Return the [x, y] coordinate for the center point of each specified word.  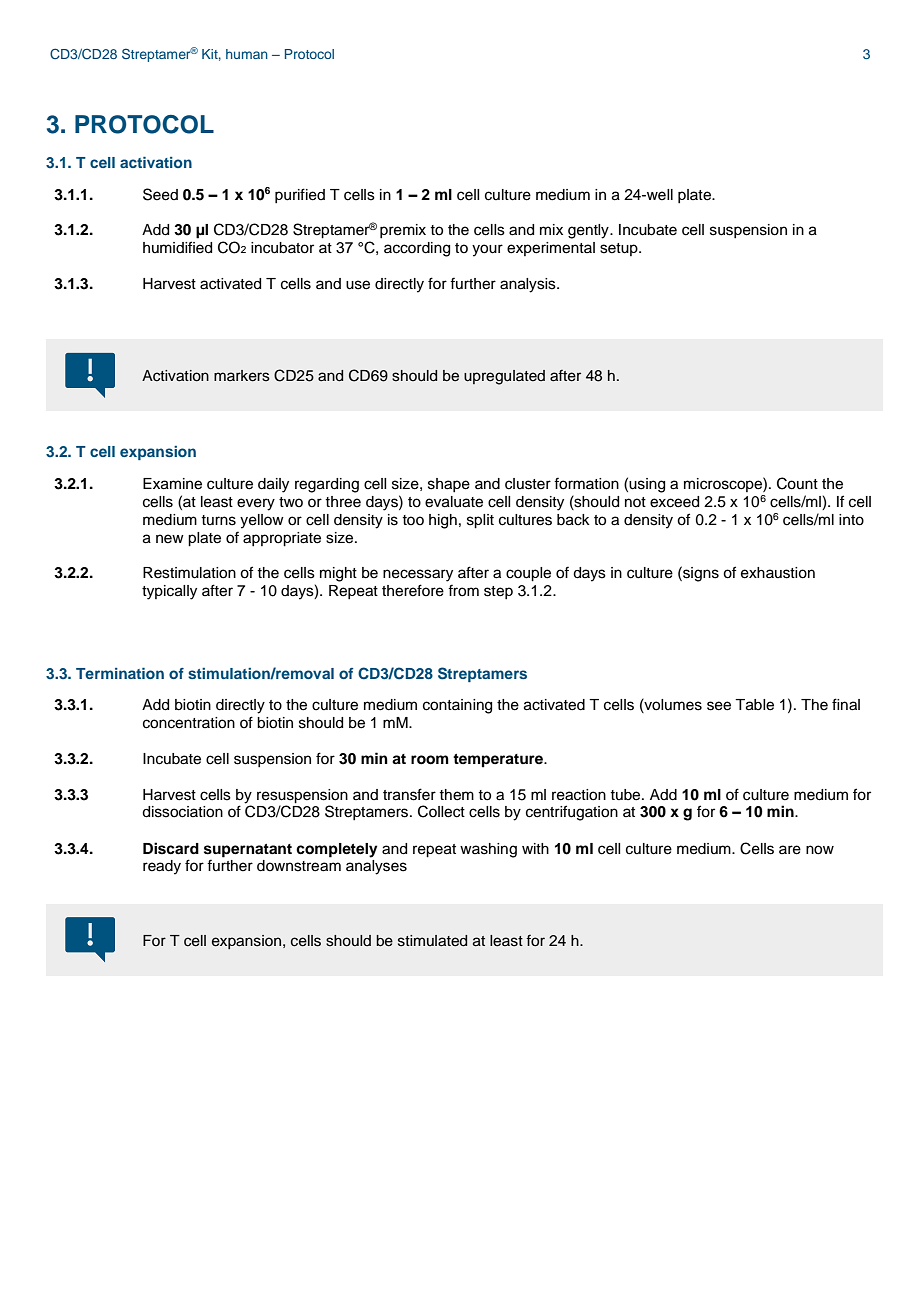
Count [797, 483]
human [247, 54]
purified [300, 195]
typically [169, 592]
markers [242, 376]
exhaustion [778, 573]
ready [162, 867]
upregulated [504, 377]
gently [589, 231]
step [498, 592]
